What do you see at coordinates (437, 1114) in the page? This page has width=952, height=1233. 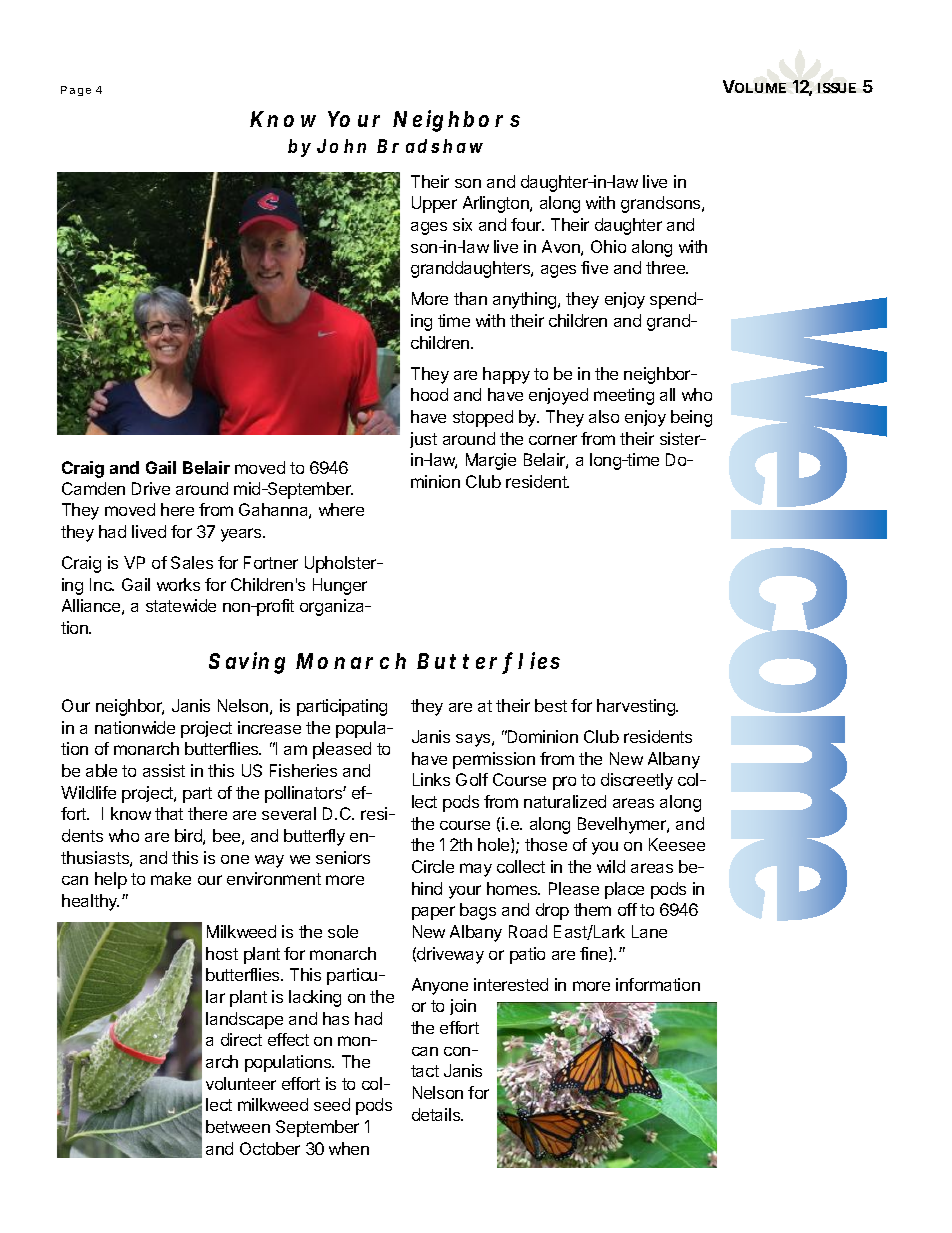 I see `details` at bounding box center [437, 1114].
